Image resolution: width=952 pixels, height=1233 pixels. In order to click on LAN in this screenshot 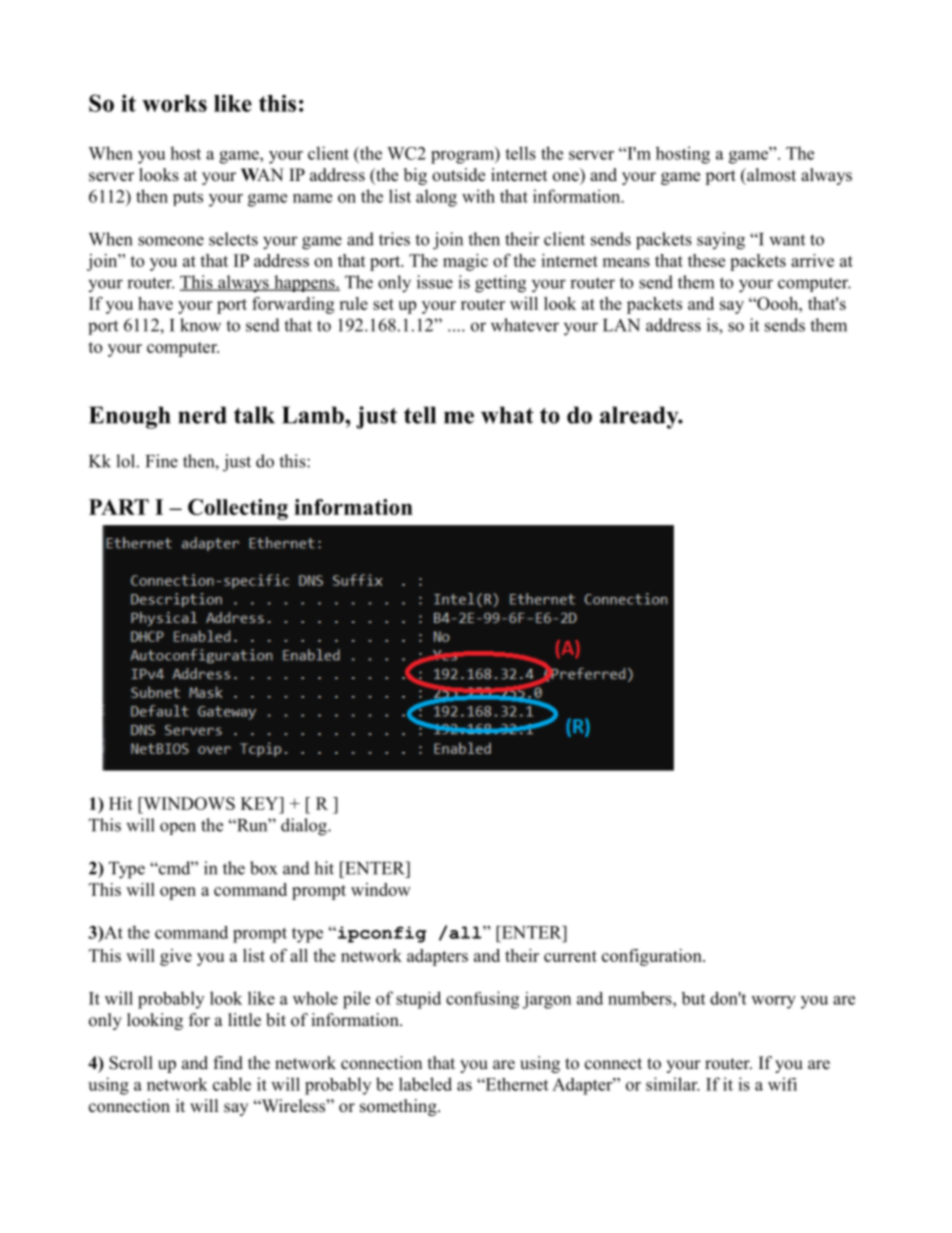, I will do `click(621, 325)`.
